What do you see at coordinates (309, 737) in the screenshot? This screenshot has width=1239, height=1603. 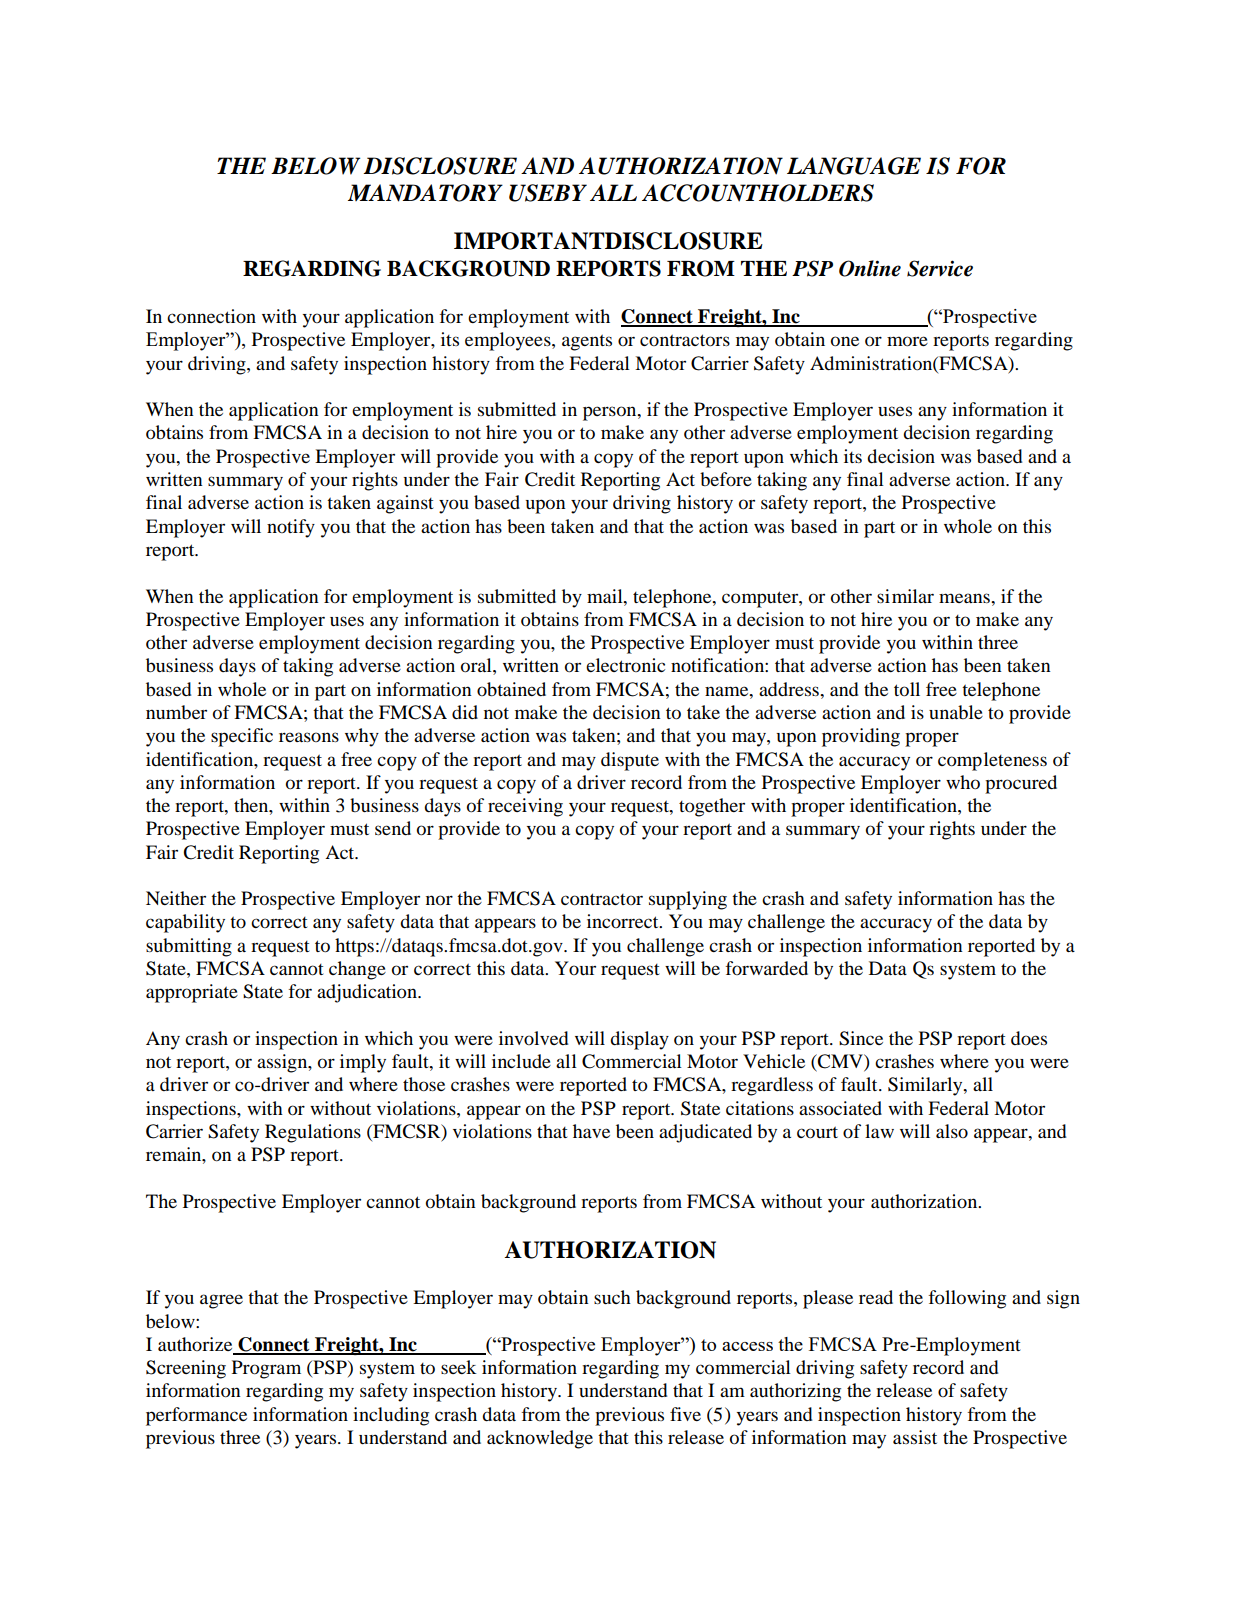 I see `reasons` at bounding box center [309, 737].
